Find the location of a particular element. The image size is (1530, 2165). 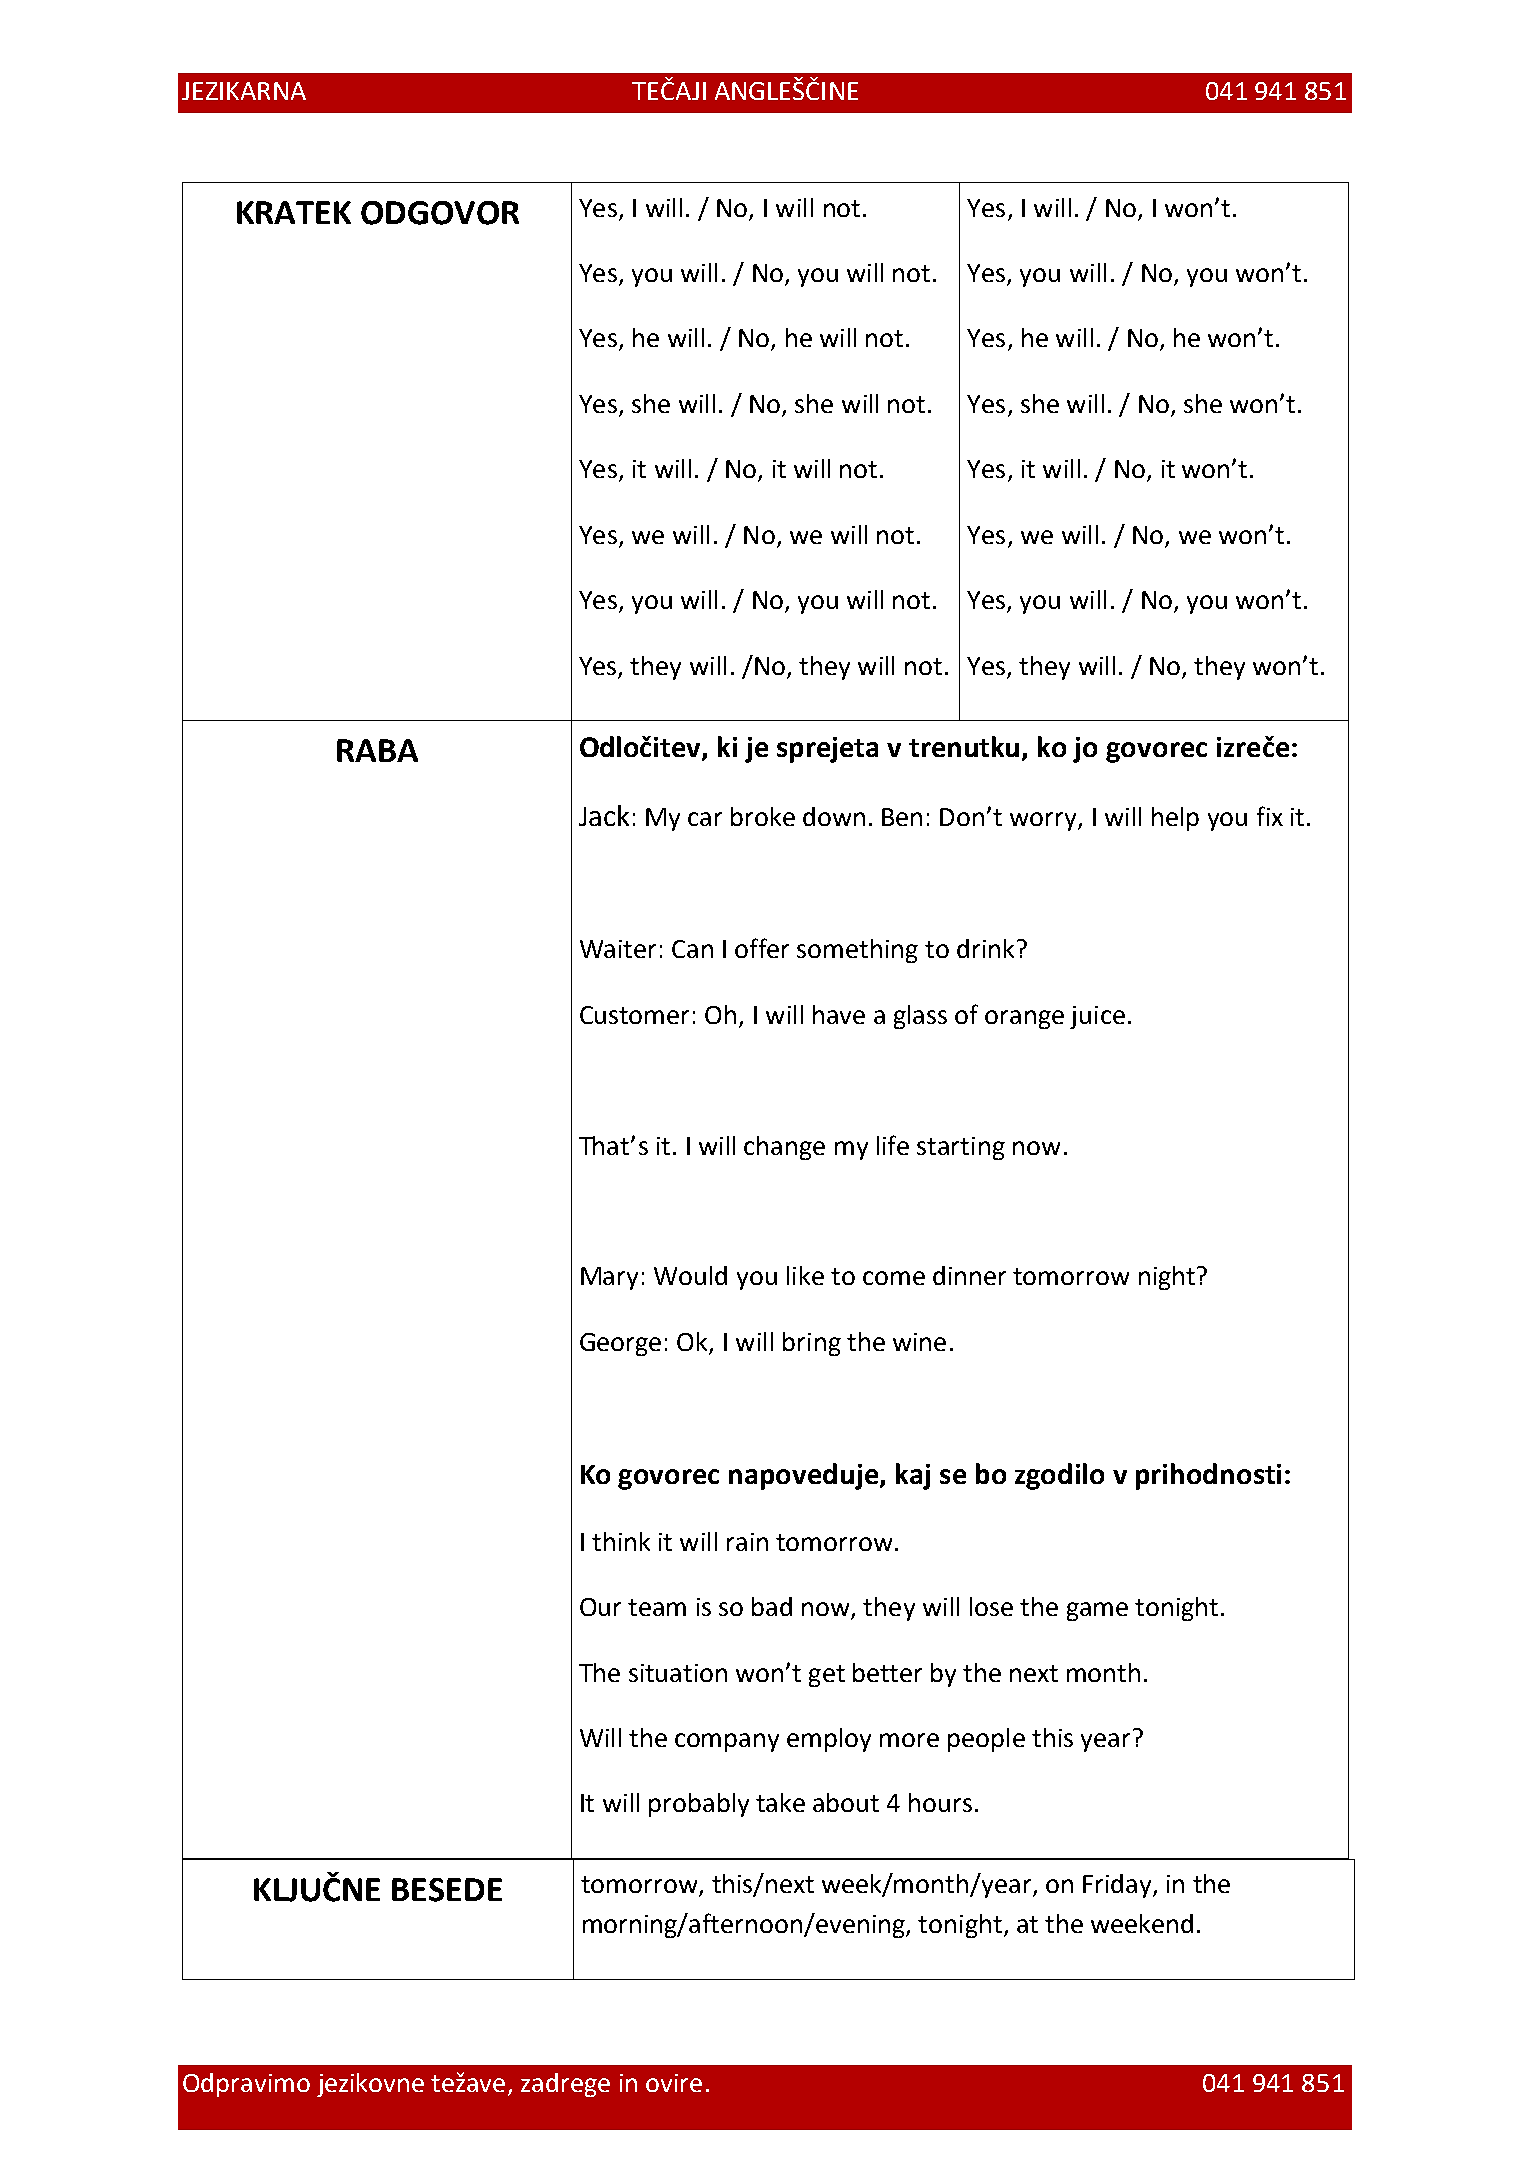

BESEDE is located at coordinates (447, 1890).
